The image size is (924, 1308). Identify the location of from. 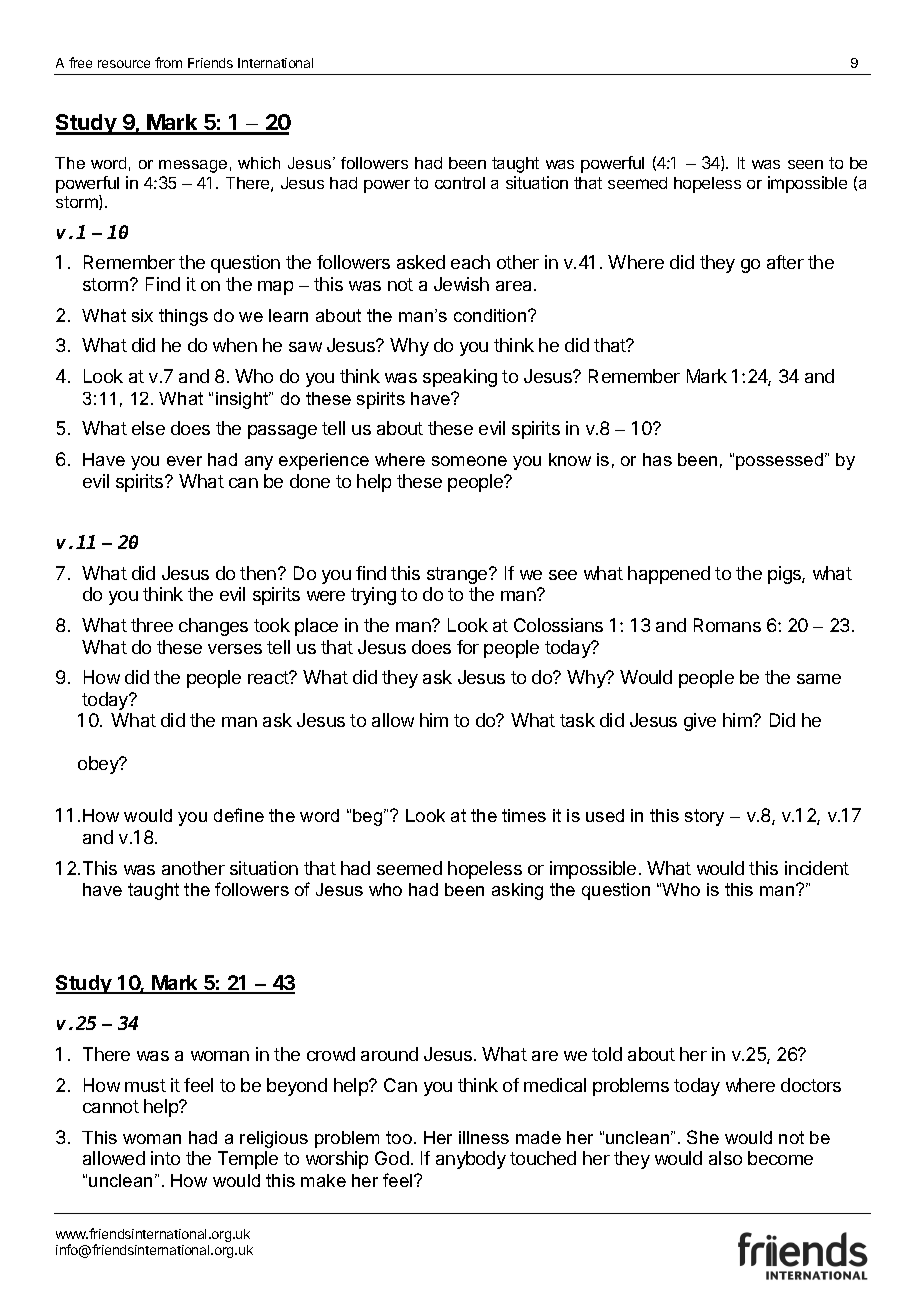
(168, 62).
